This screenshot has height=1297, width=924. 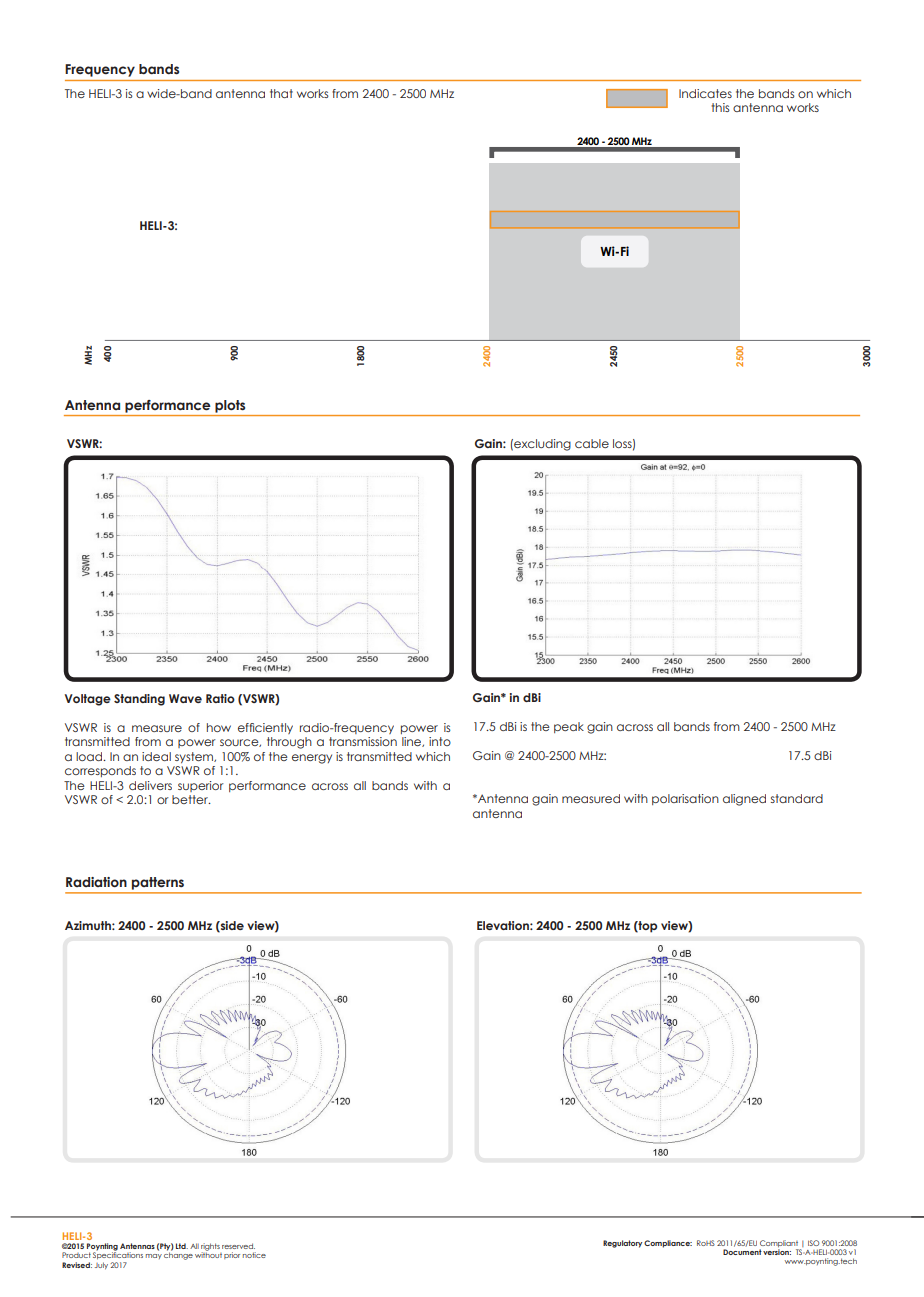 I want to click on patterns, so click(x=158, y=883).
